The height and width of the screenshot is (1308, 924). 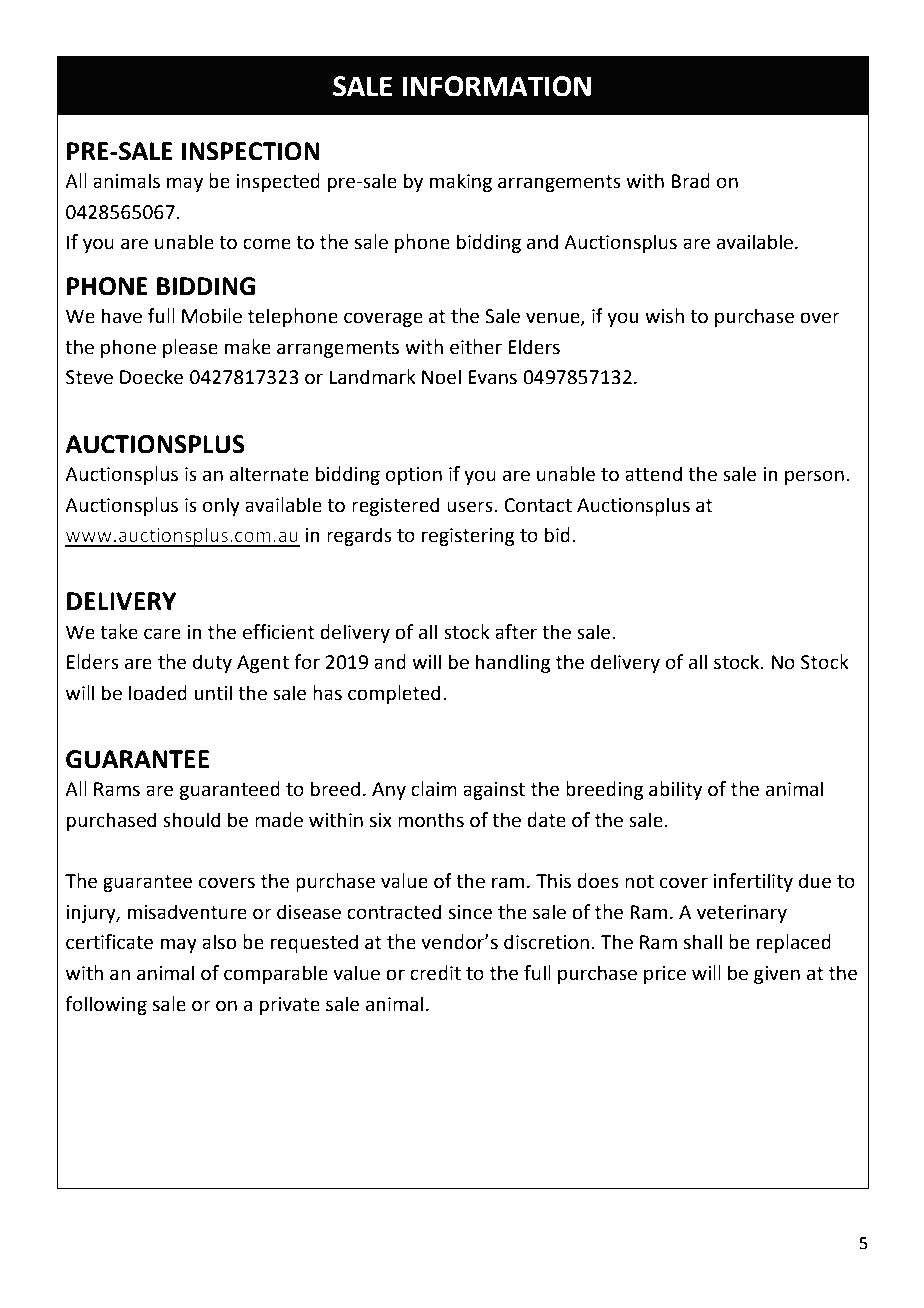 I want to click on only, so click(x=221, y=506).
